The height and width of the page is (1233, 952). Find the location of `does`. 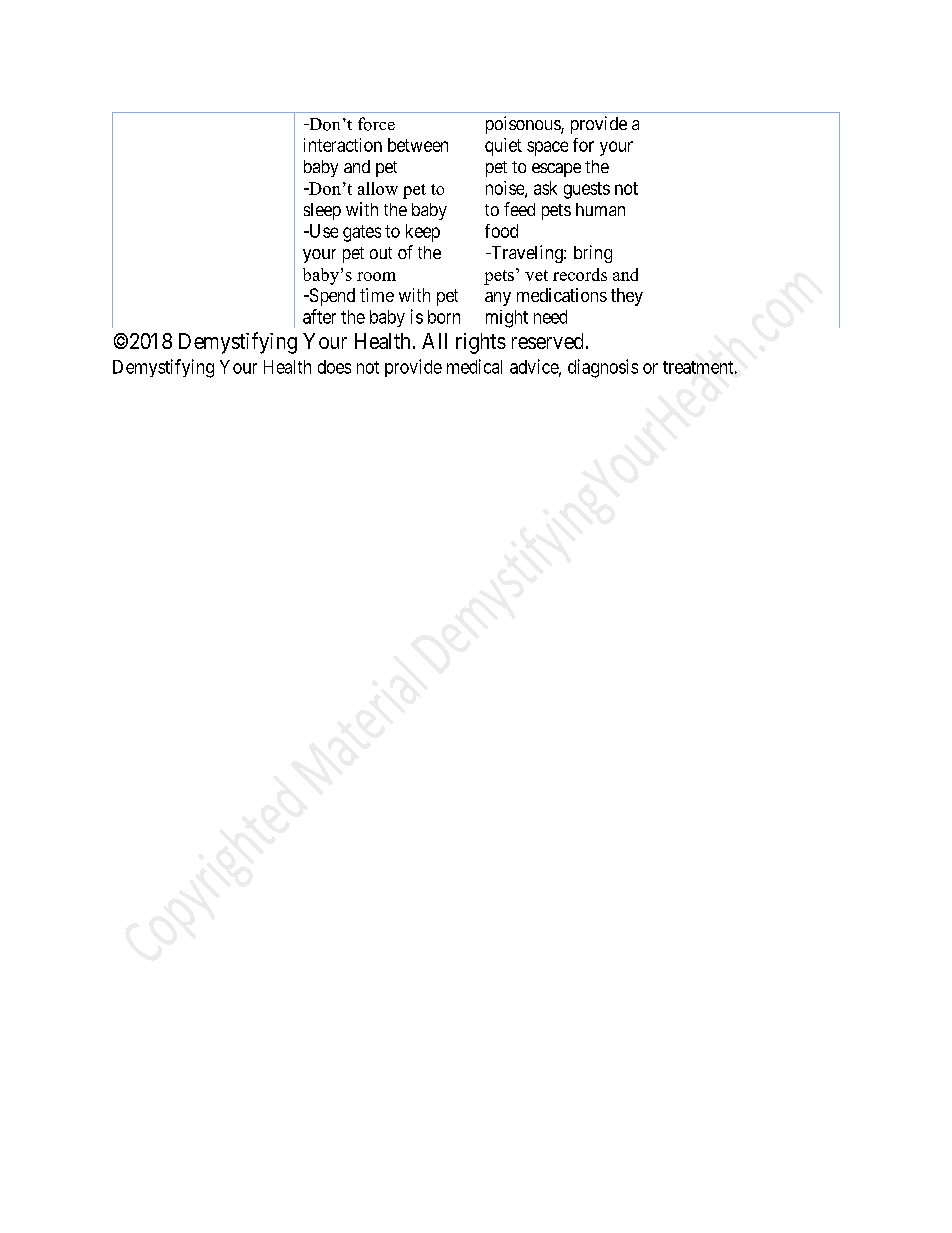

does is located at coordinates (334, 367).
